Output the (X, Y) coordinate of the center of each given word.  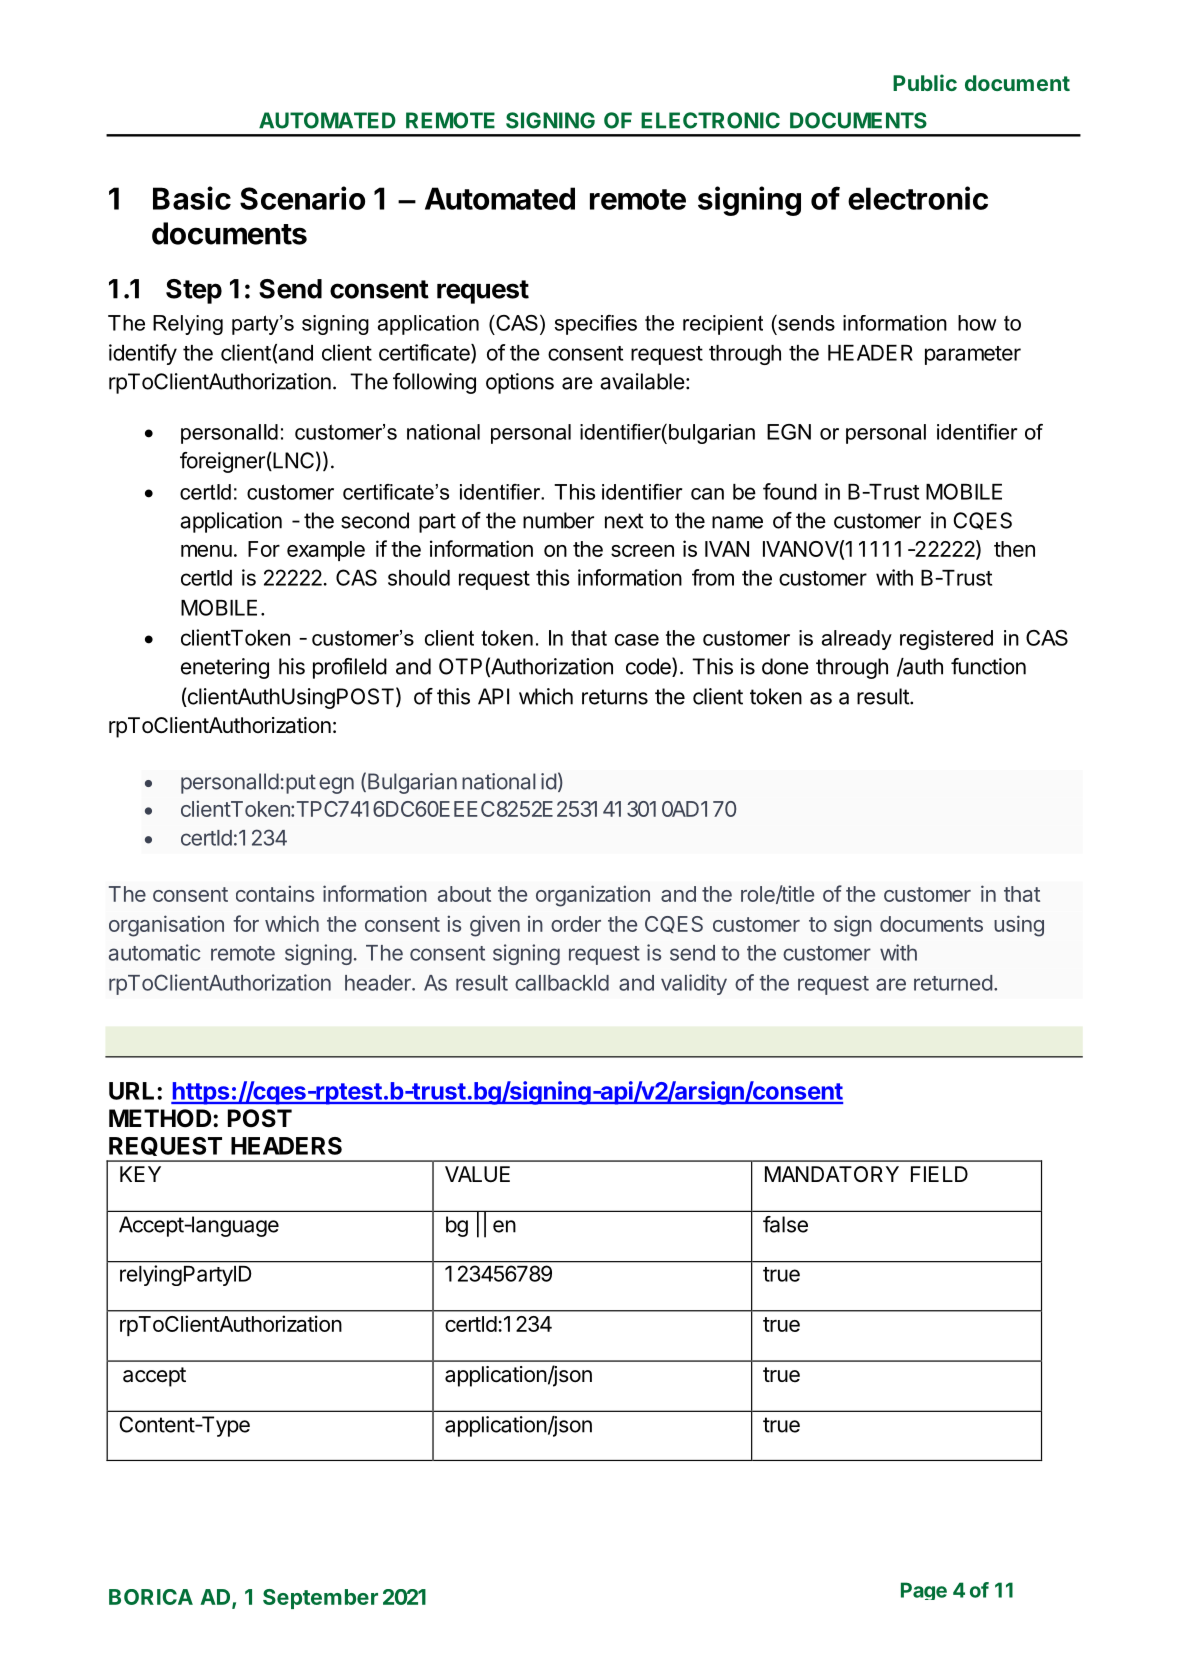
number (558, 520)
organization (593, 896)
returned (953, 983)
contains (275, 893)
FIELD (939, 1174)
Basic (192, 198)
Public (925, 82)
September (320, 1599)
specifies (596, 325)
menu (206, 551)
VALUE (477, 1174)
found (790, 491)
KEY (140, 1174)
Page (924, 1591)
